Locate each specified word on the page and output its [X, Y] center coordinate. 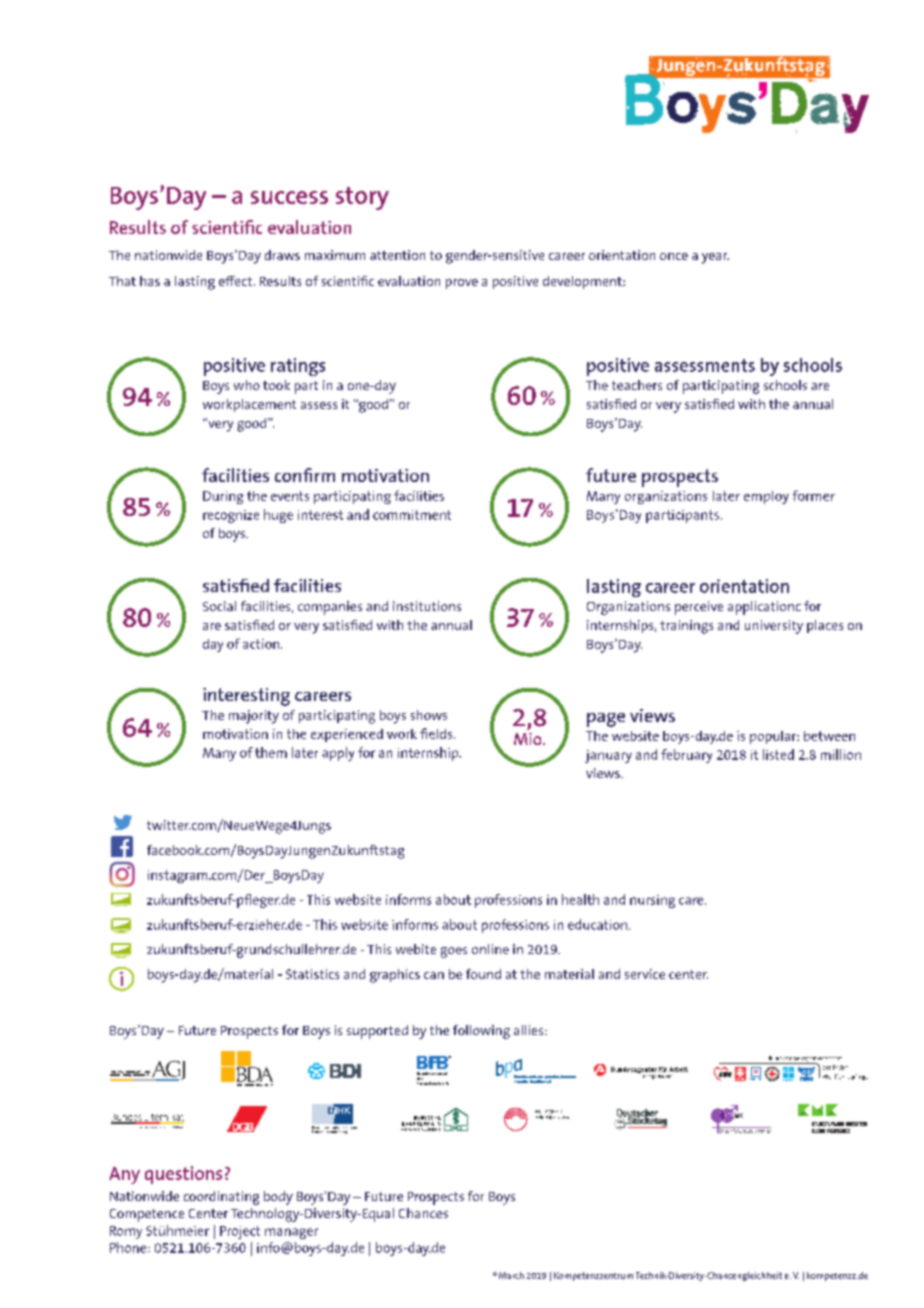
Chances [423, 1213]
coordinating [221, 1198]
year [715, 258]
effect [237, 281]
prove [462, 284]
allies [530, 1030]
